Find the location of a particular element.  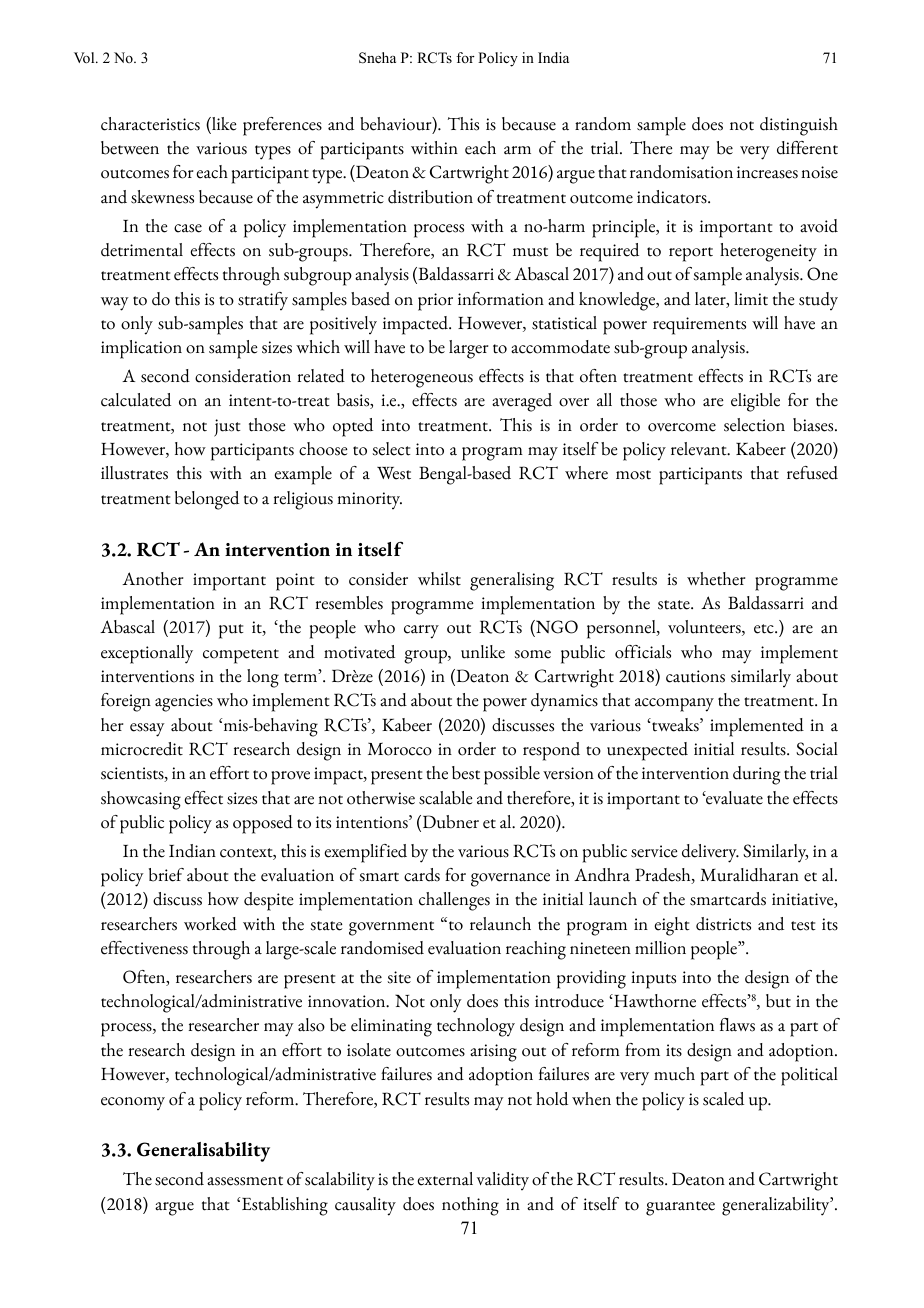

distribution is located at coordinates (430, 197).
